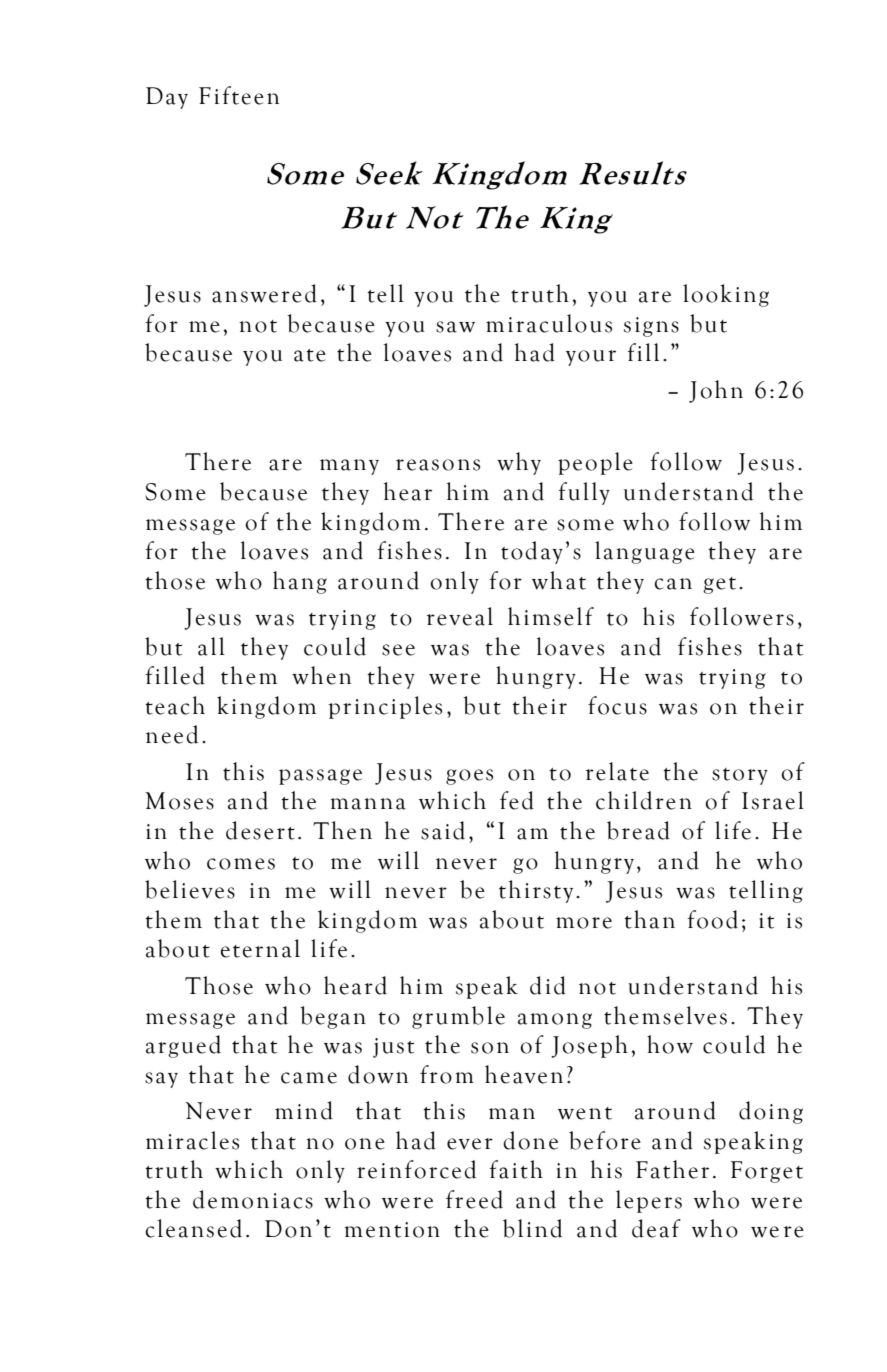  What do you see at coordinates (211, 646) in the page?
I see `all` at bounding box center [211, 646].
